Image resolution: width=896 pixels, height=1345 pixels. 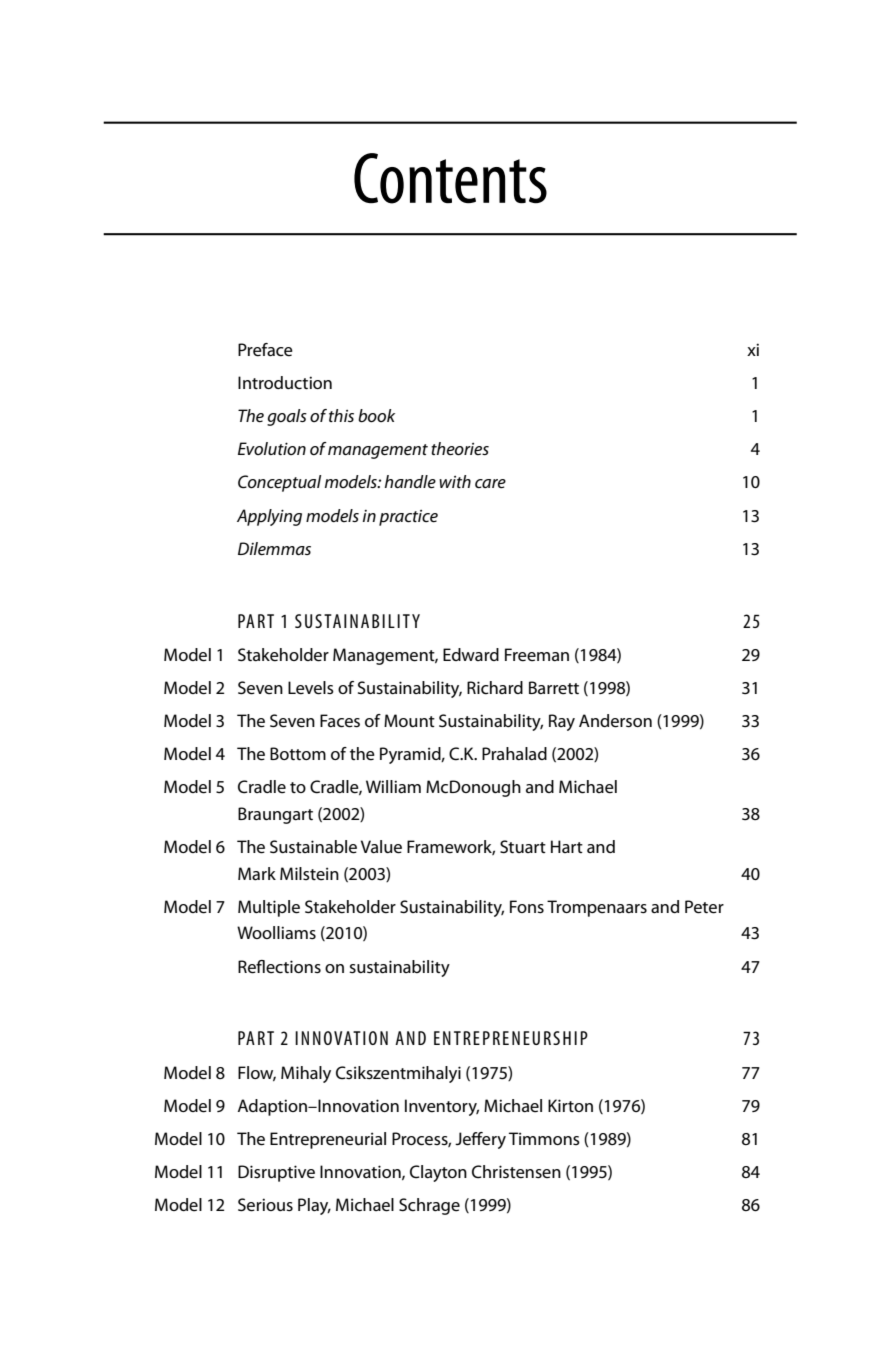 What do you see at coordinates (314, 1206) in the document?
I see `Play` at bounding box center [314, 1206].
